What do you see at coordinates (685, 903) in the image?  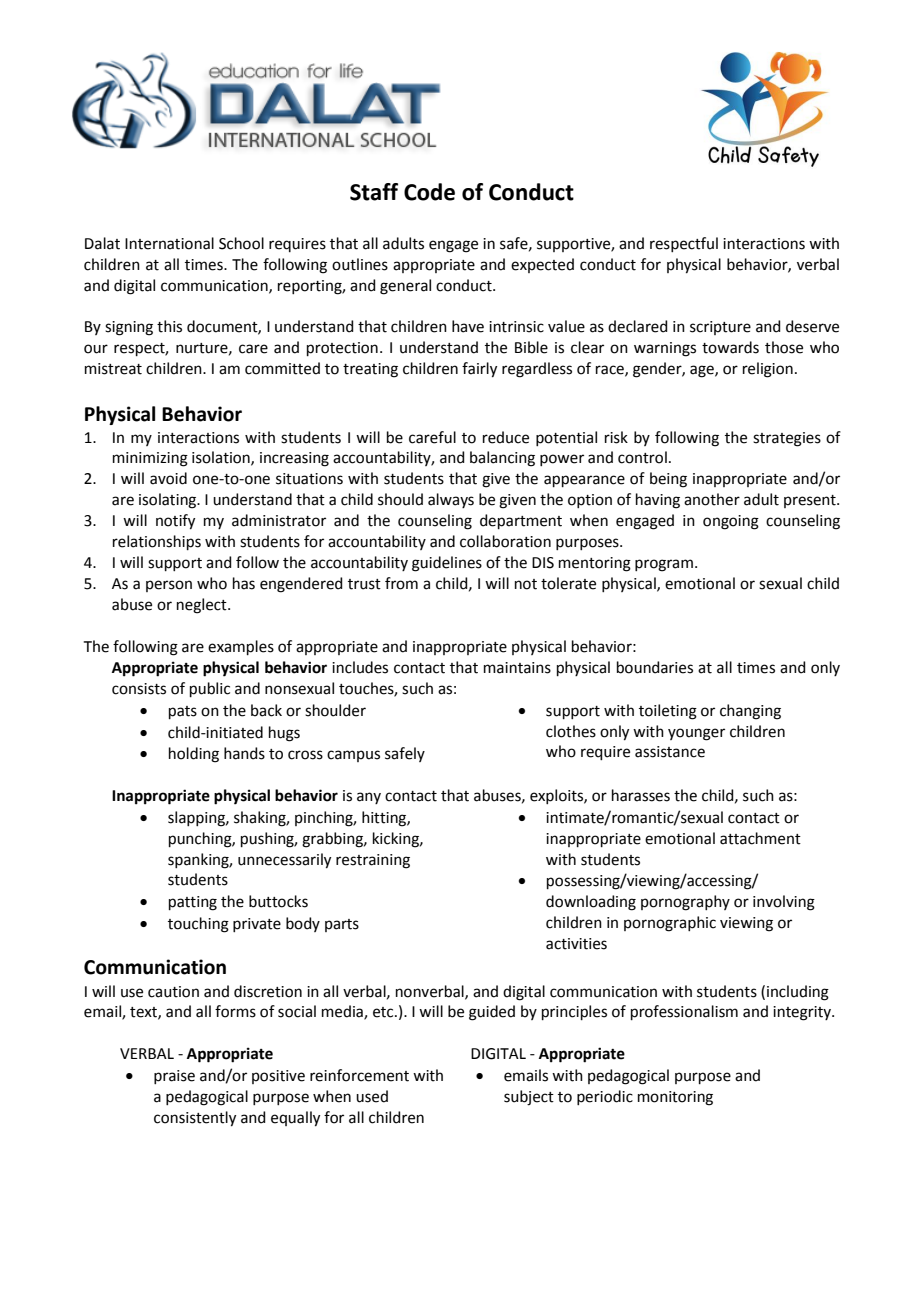 I see `pornography` at bounding box center [685, 903].
